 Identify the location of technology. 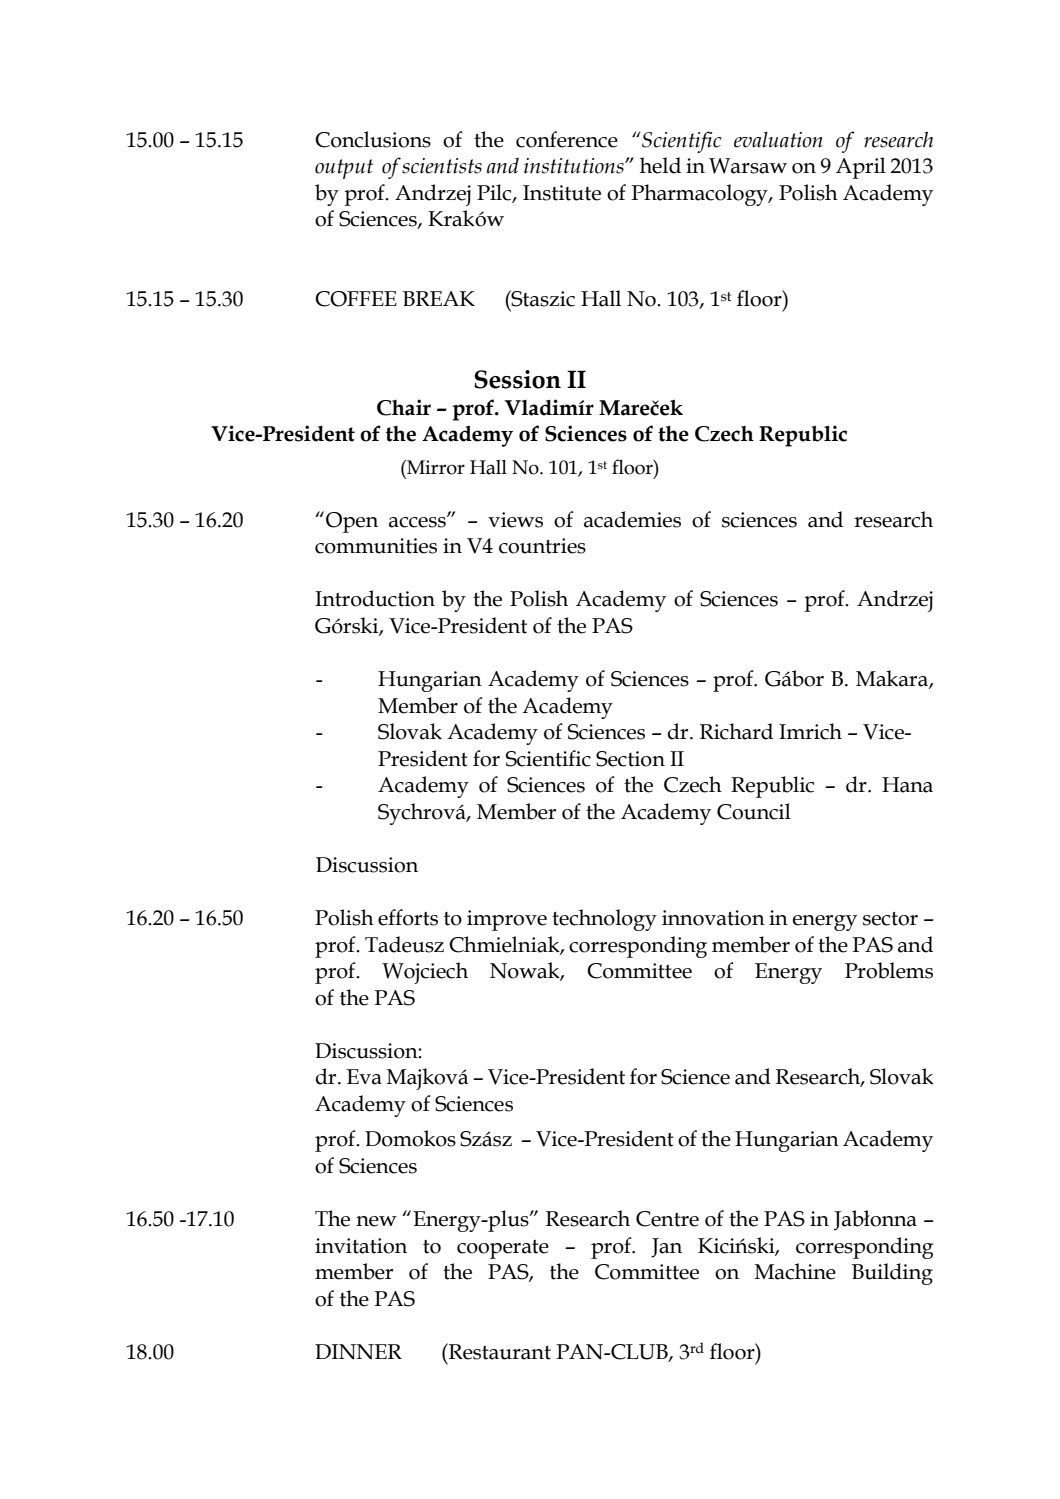
(604, 920).
